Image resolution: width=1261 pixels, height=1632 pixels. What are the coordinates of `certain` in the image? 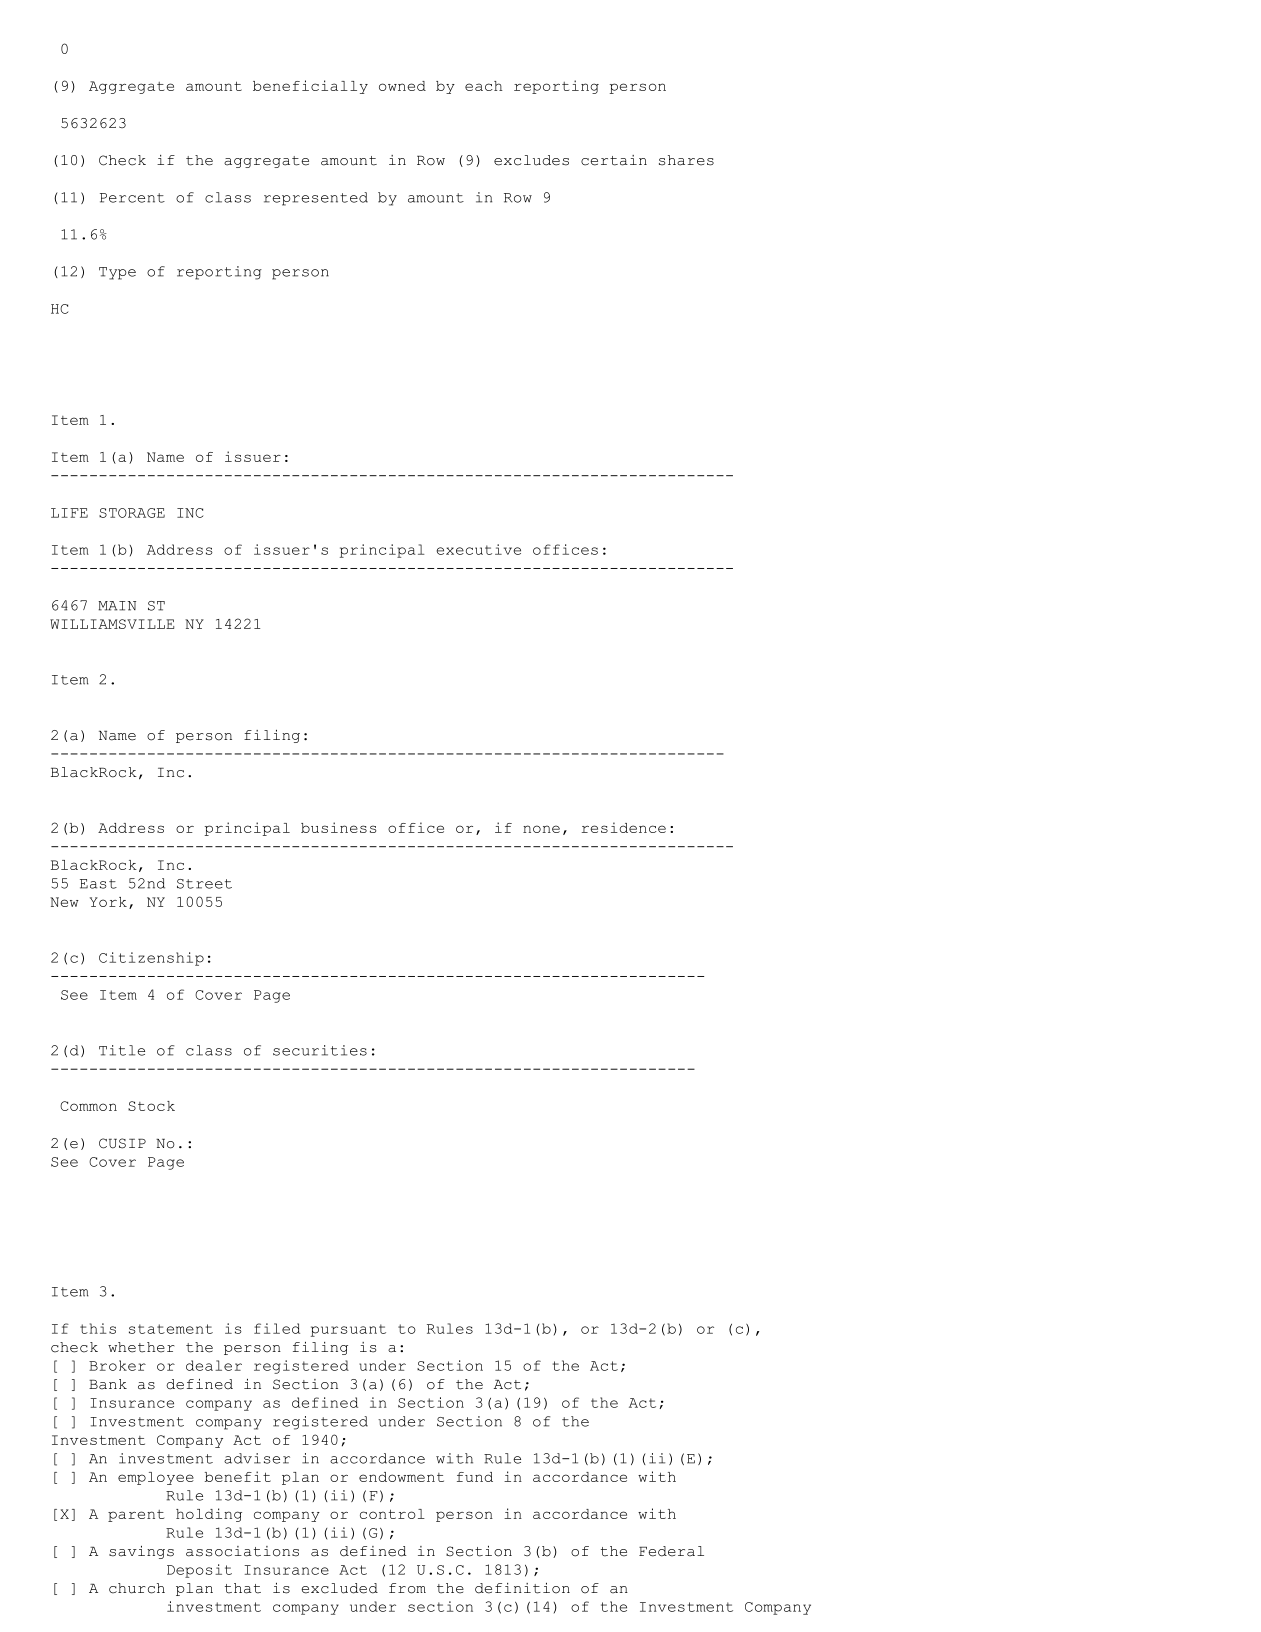 It's located at (614, 160).
